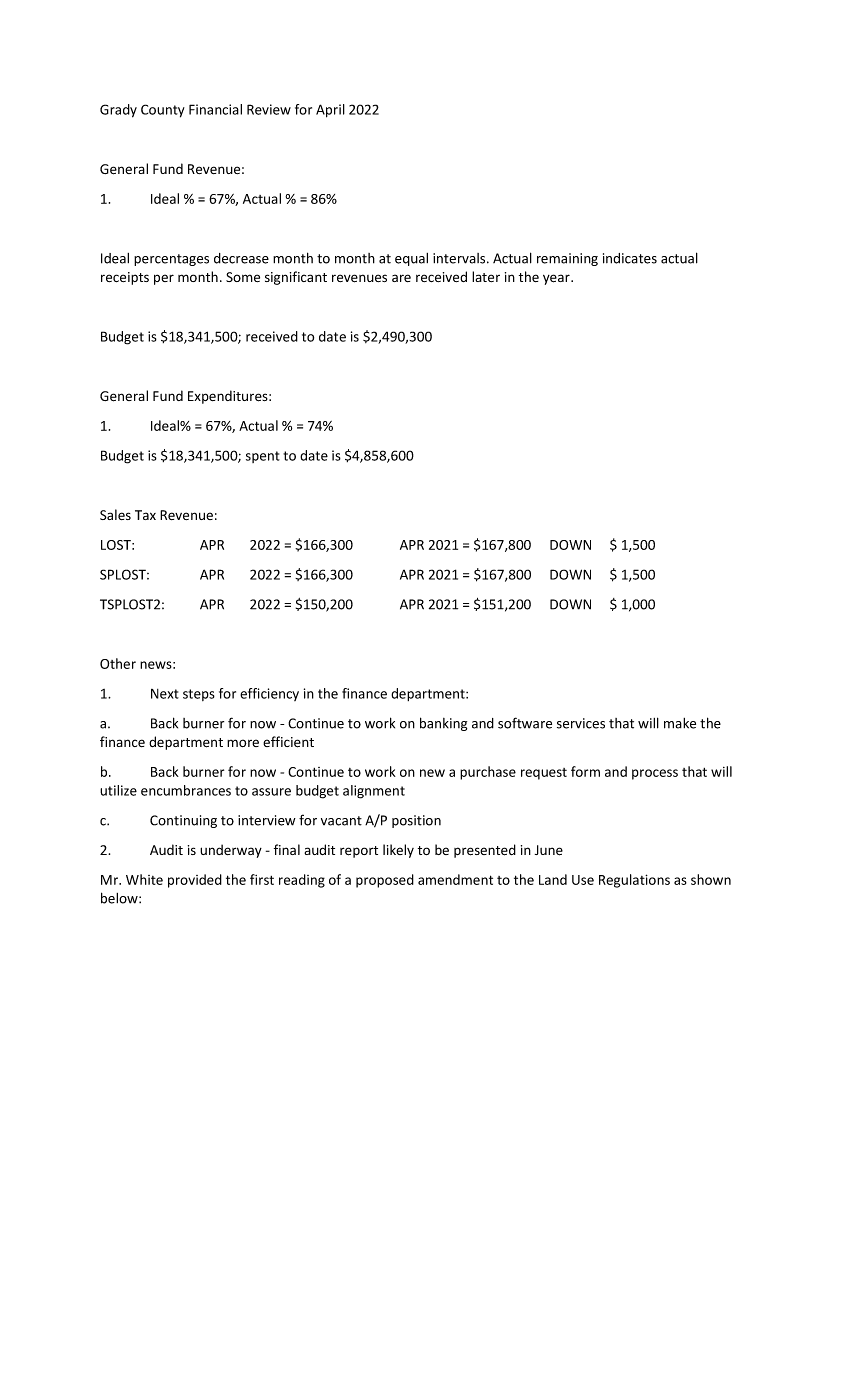  Describe the element at coordinates (443, 724) in the screenshot. I see `banking` at that location.
